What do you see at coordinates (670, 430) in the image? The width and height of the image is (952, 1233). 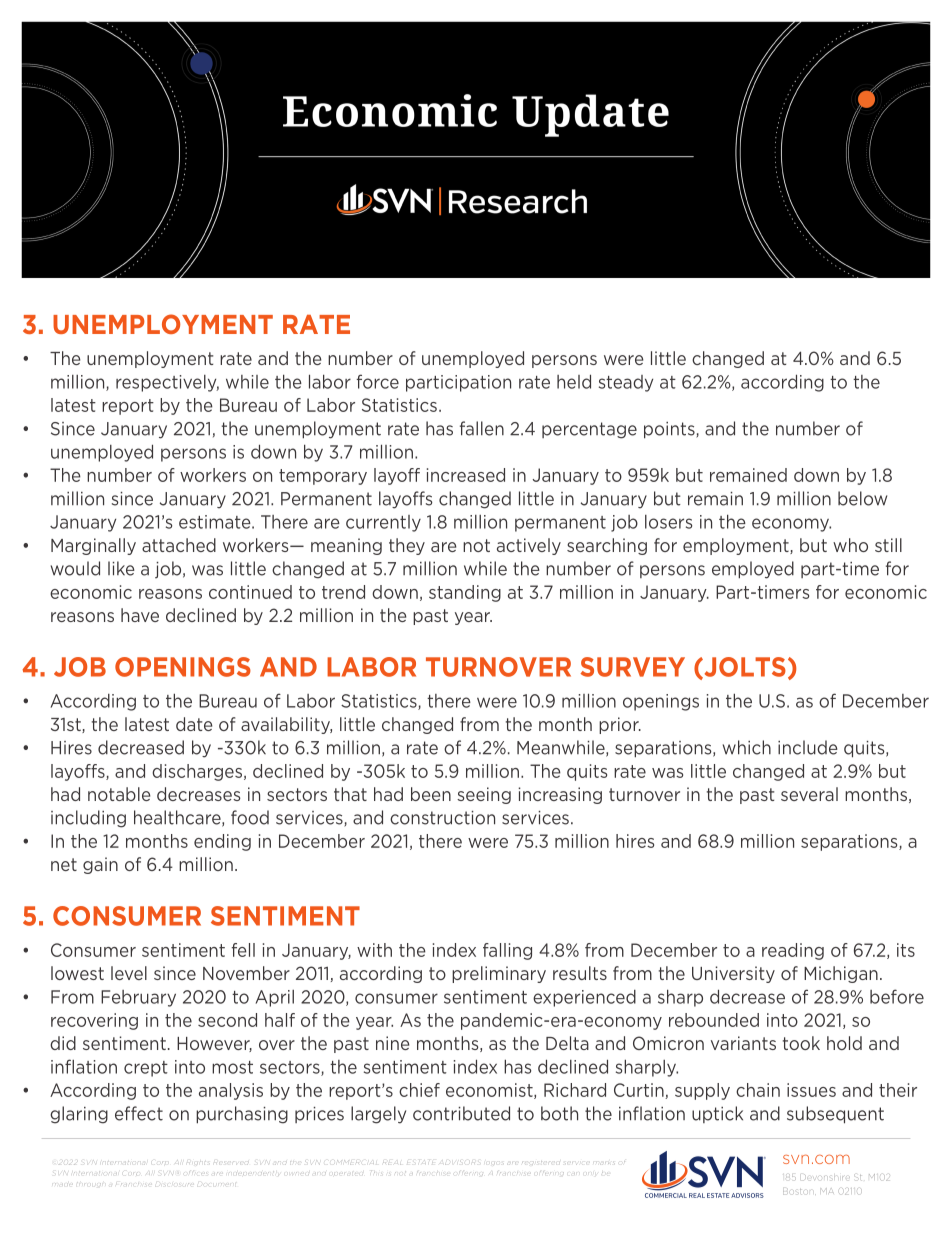 I see `points` at bounding box center [670, 430].
